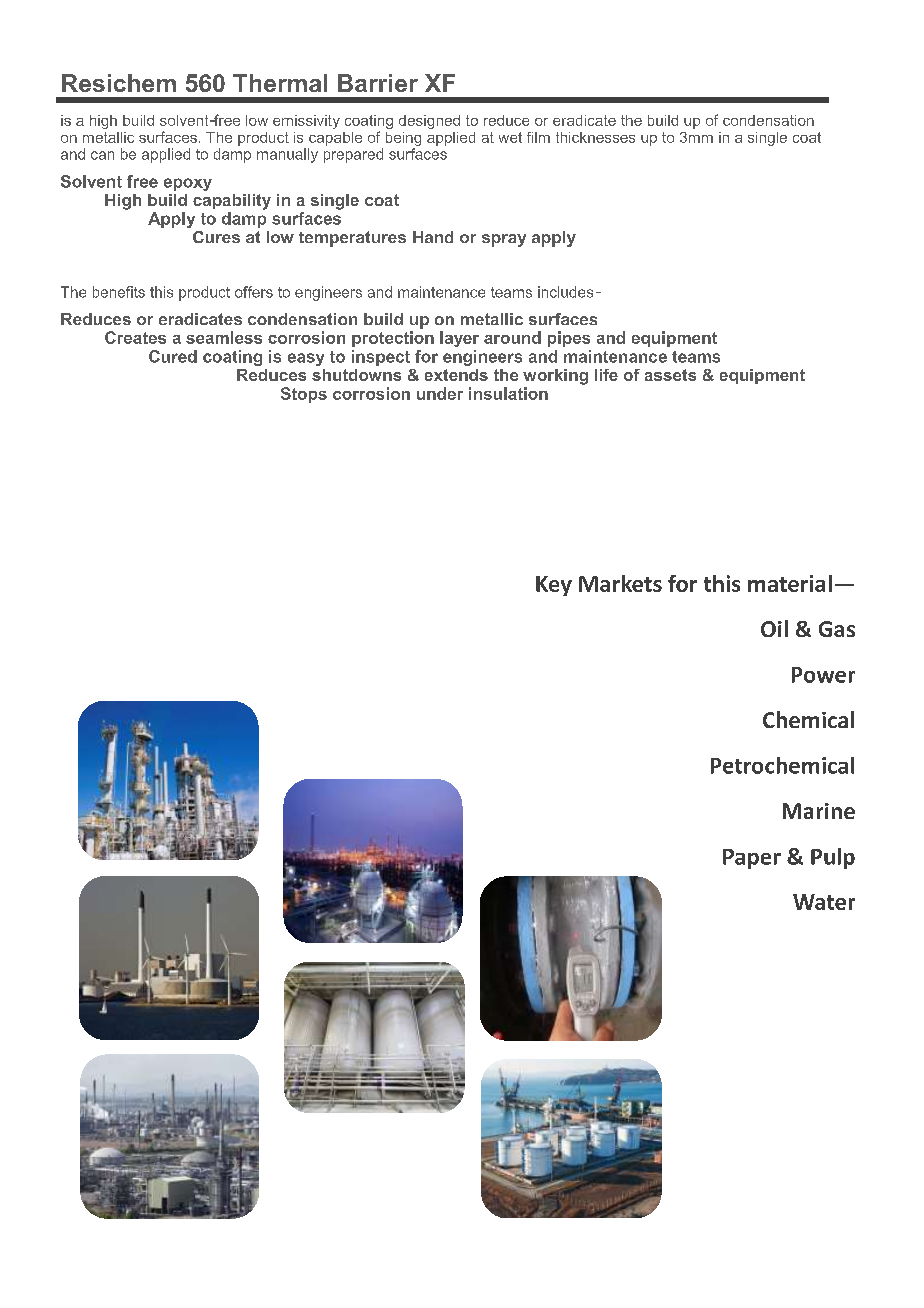 This image has height=1308, width=924. Describe the element at coordinates (304, 395) in the image. I see `Stops` at that location.
